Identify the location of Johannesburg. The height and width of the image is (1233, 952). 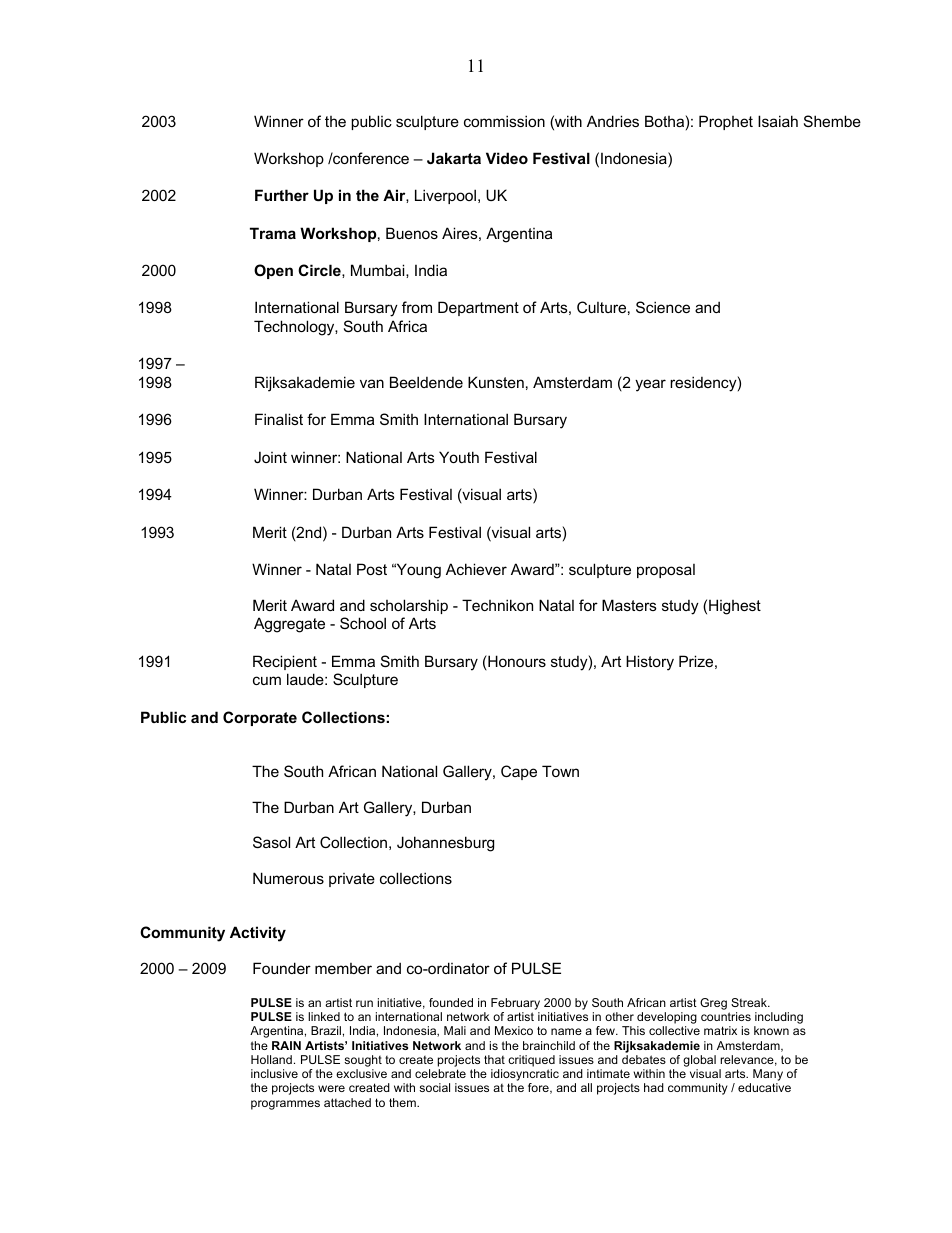
(445, 844).
